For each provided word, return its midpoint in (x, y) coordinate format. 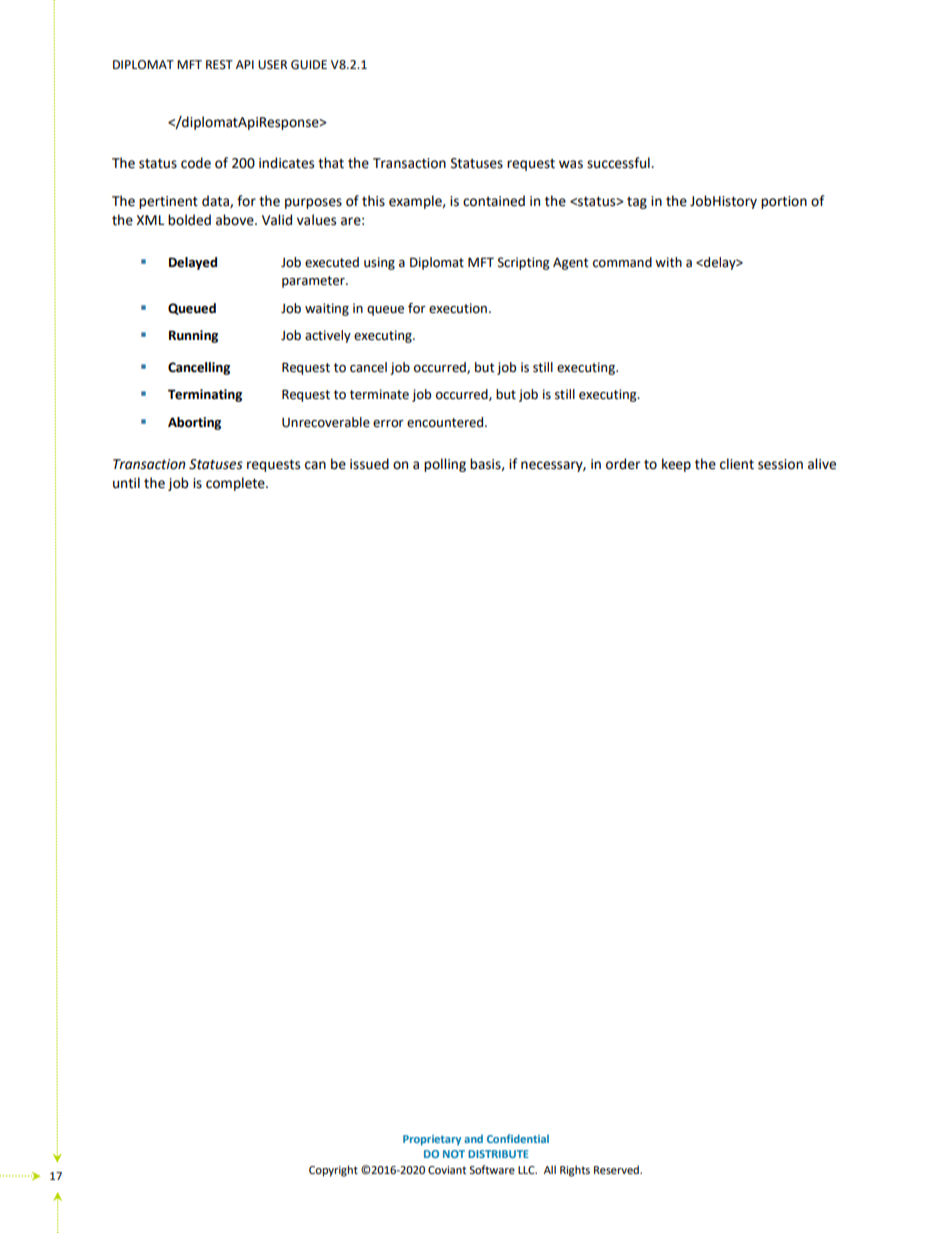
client (737, 464)
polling (445, 465)
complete (236, 484)
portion (784, 202)
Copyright (333, 1171)
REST (219, 65)
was (571, 164)
